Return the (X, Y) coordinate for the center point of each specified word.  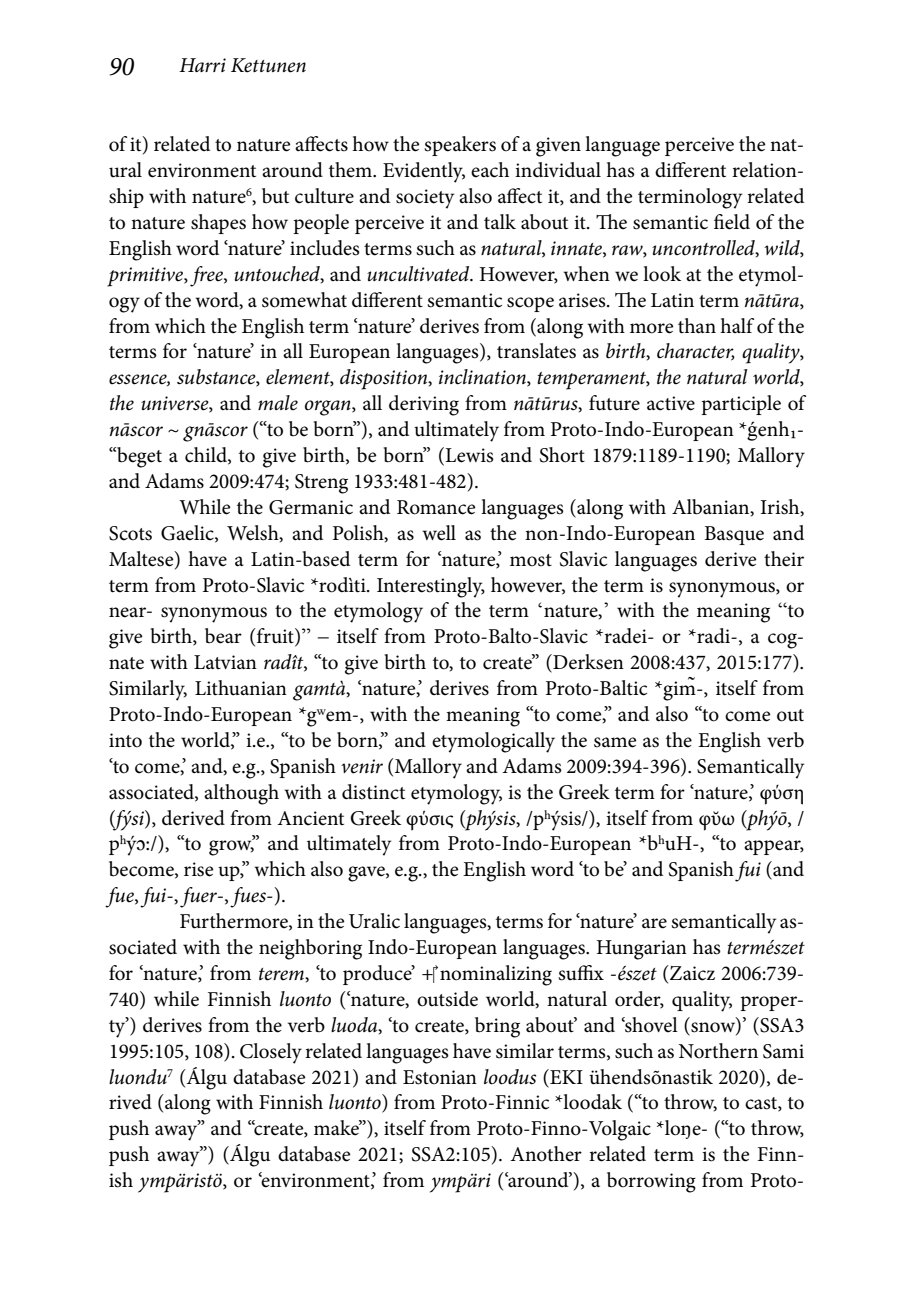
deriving (424, 405)
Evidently (424, 172)
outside (447, 999)
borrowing (651, 1182)
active (671, 403)
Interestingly (431, 587)
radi (714, 636)
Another (546, 1154)
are (654, 923)
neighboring (310, 949)
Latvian (225, 662)
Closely (271, 1053)
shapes (218, 224)
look (662, 274)
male (278, 403)
